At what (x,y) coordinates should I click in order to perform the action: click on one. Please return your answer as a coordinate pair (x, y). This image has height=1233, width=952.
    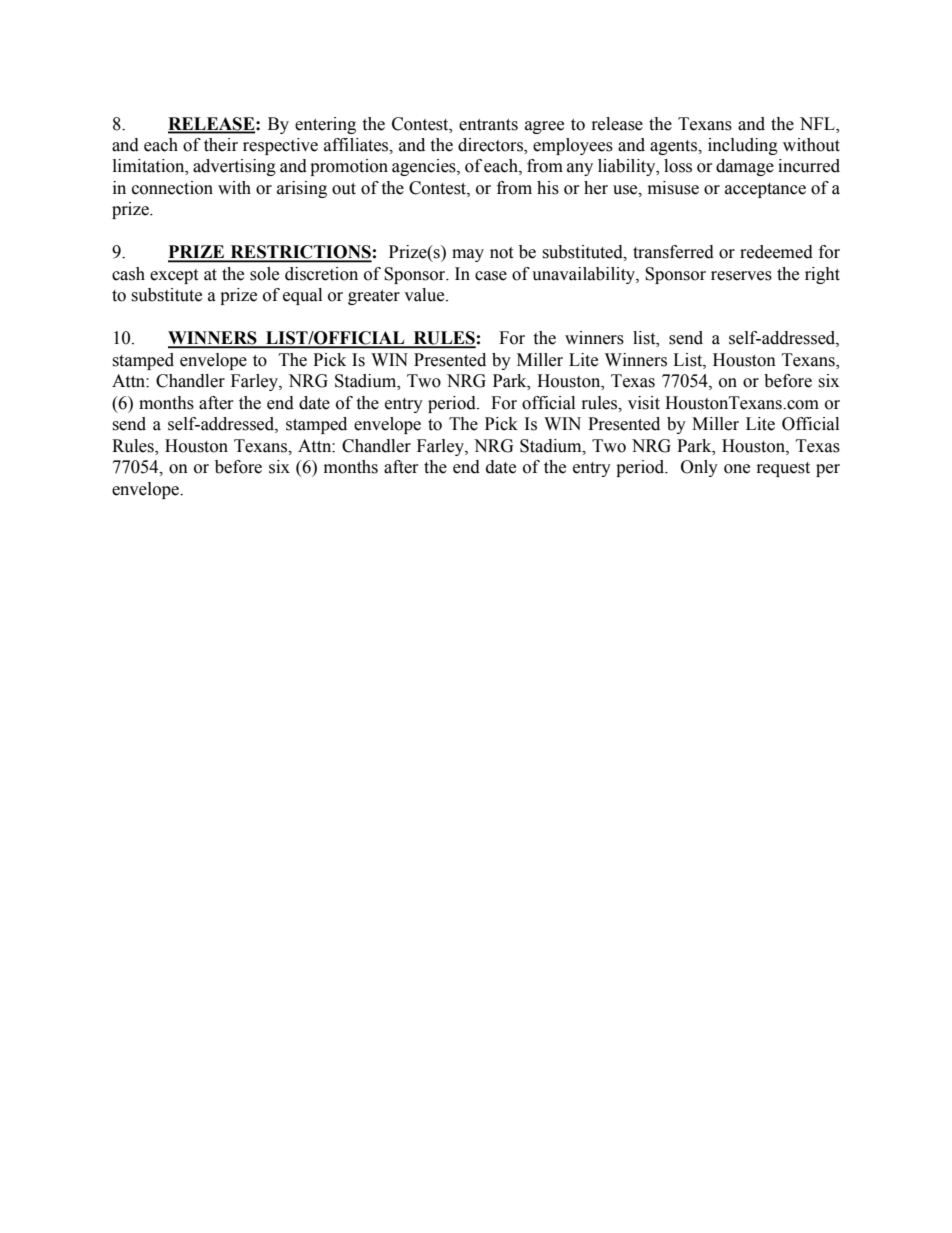
    Looking at the image, I should click on (737, 469).
